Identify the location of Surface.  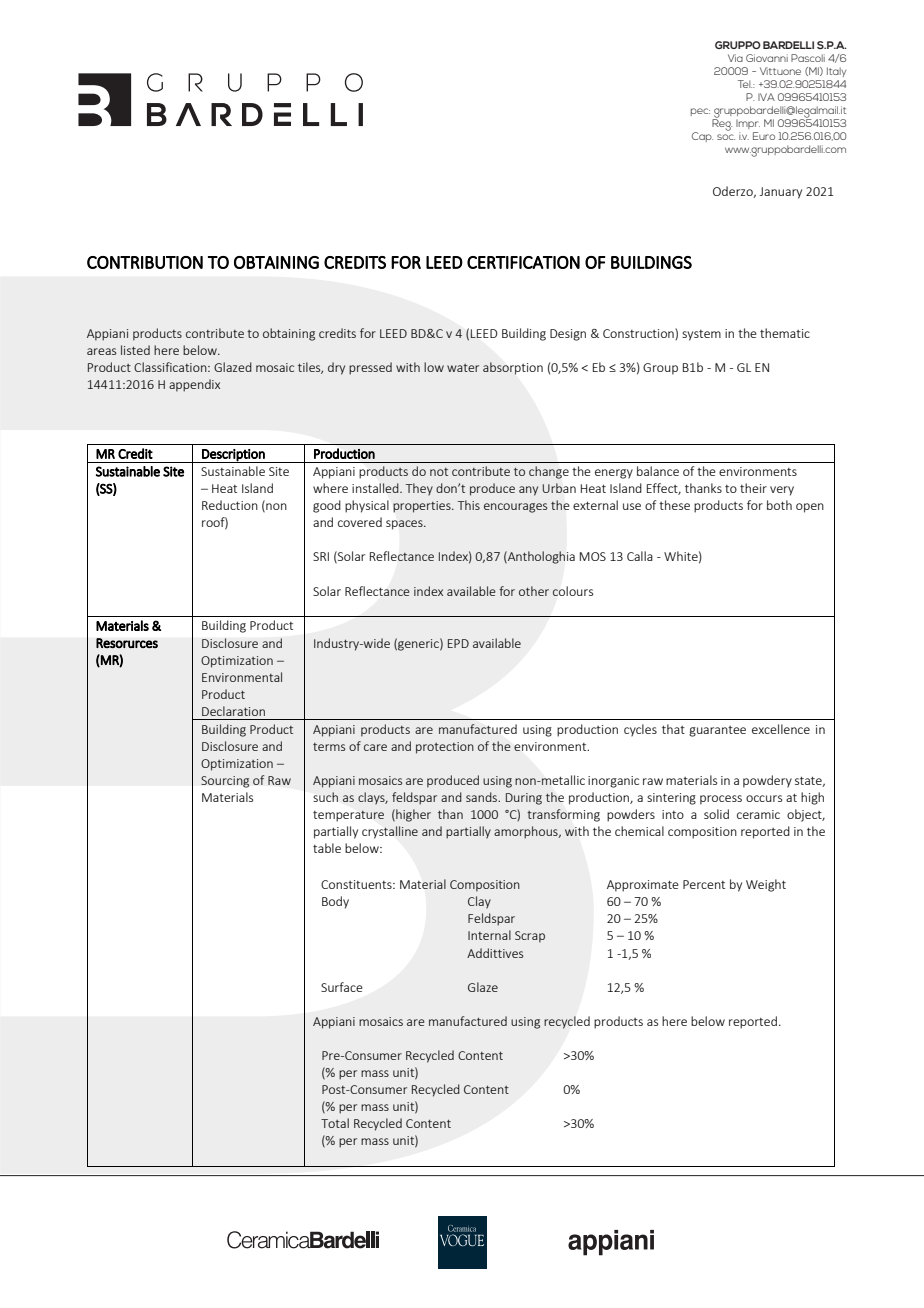
(342, 987).
